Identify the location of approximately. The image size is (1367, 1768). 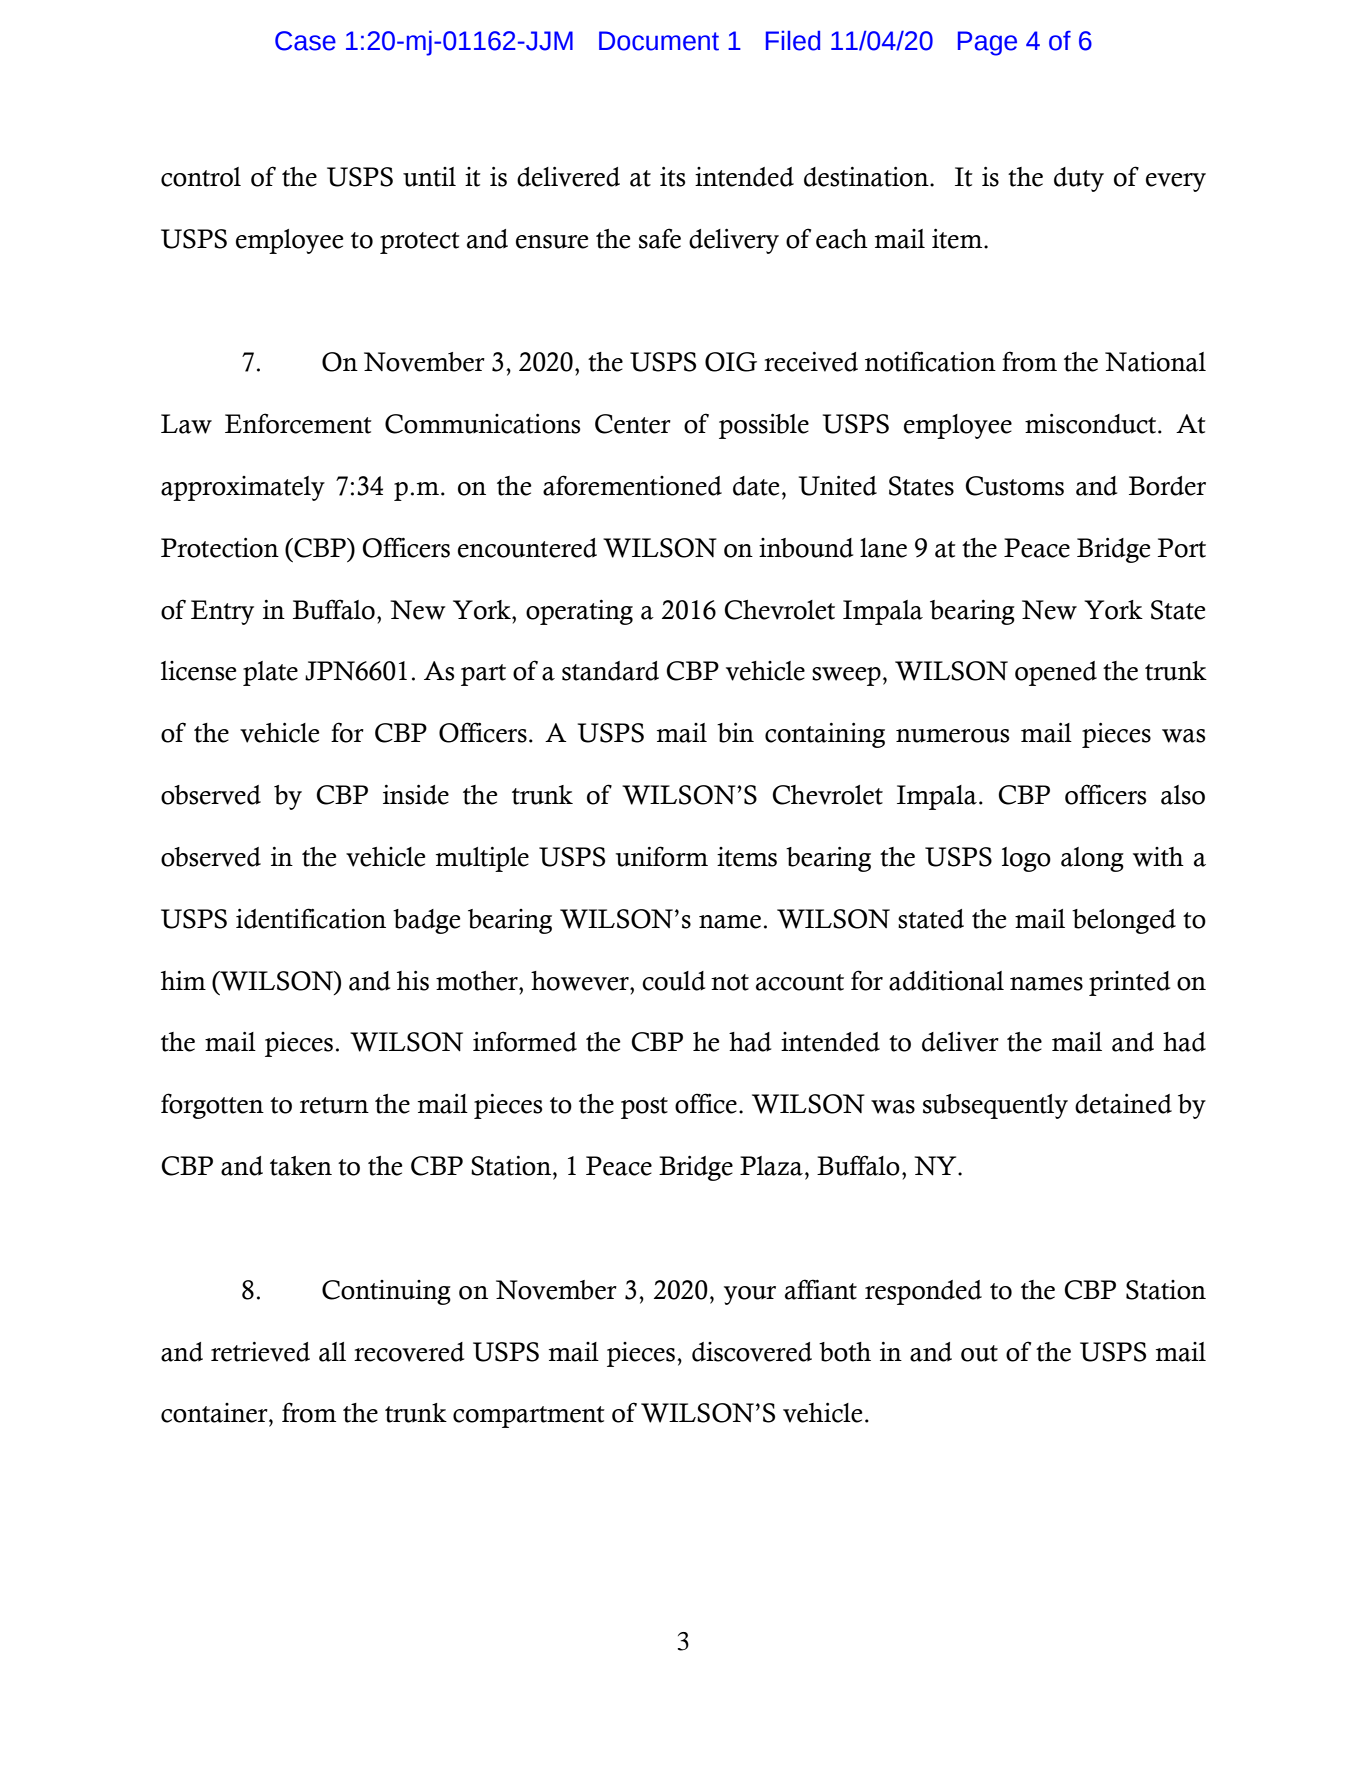
(243, 488).
